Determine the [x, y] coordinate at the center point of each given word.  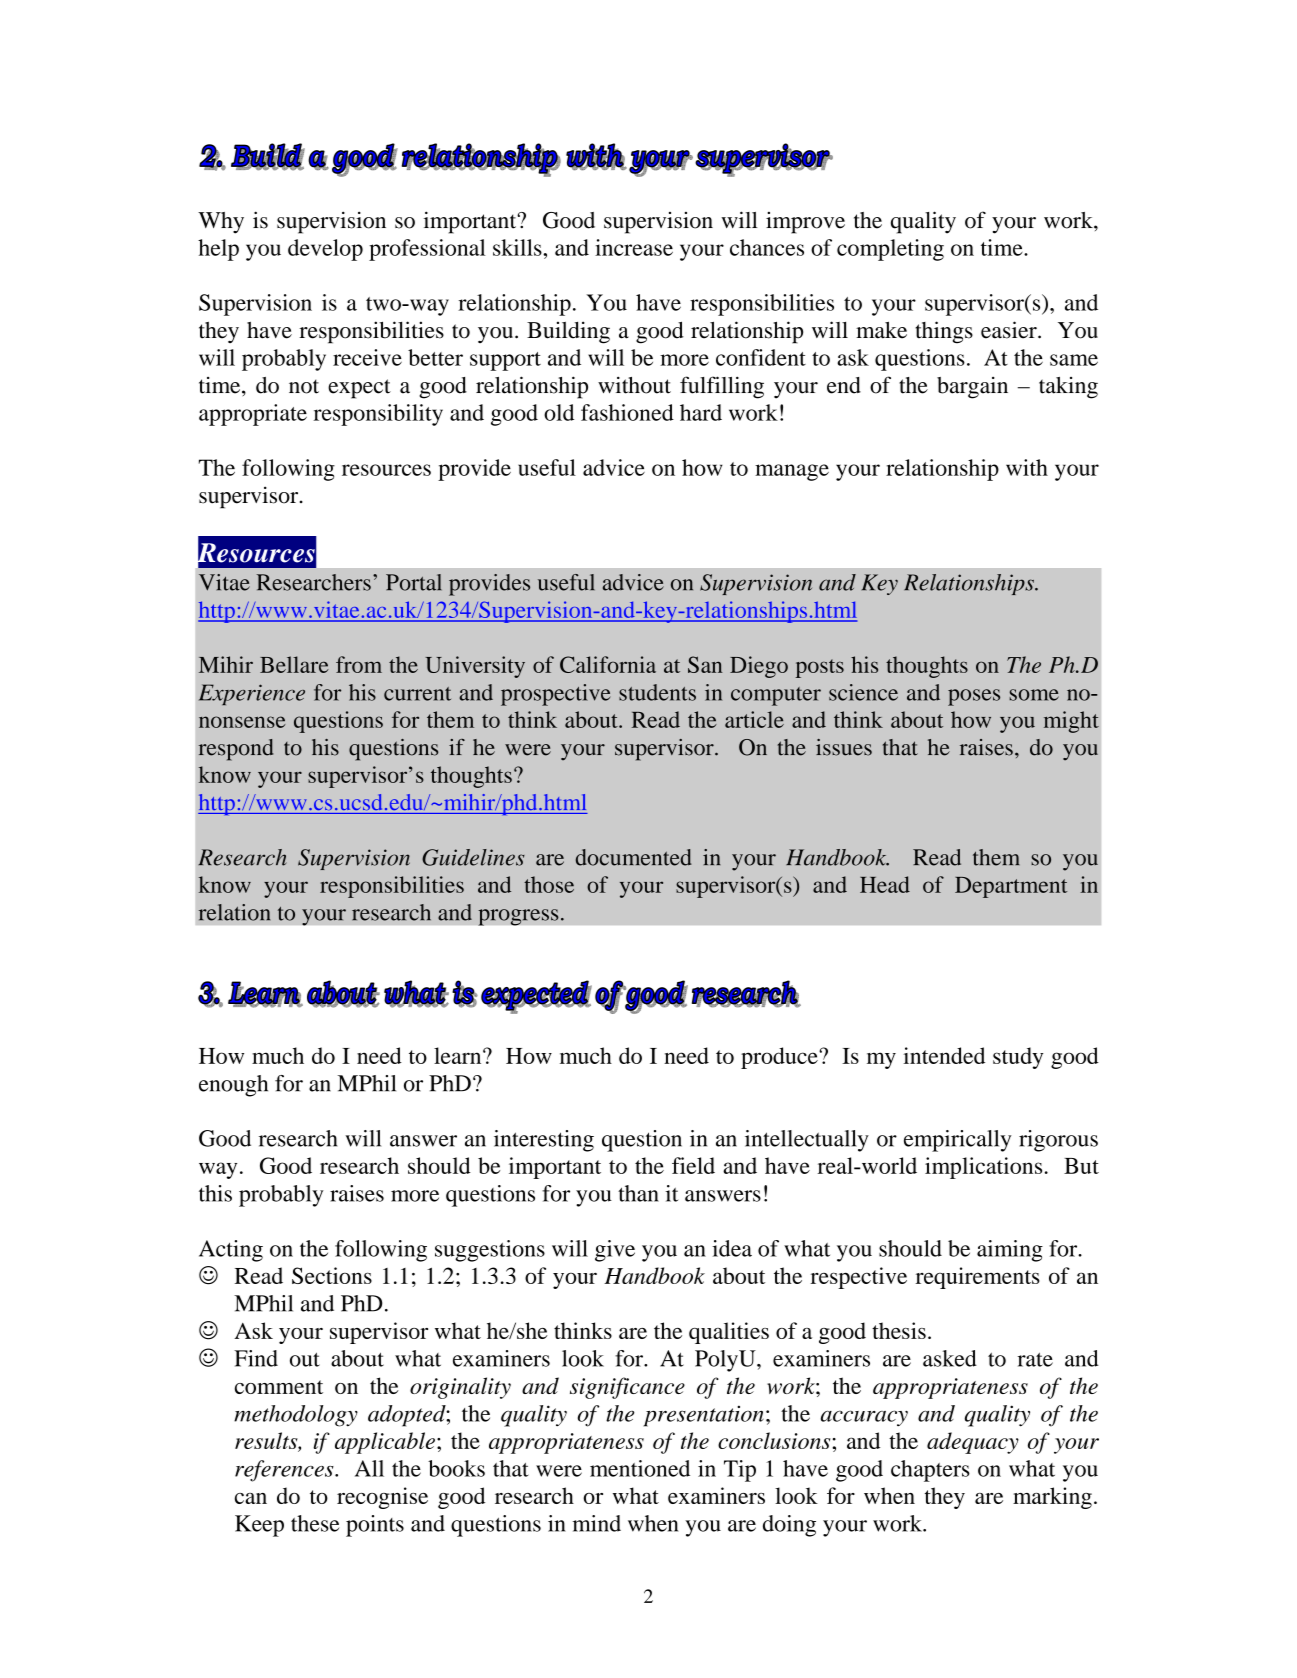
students [657, 692]
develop [325, 250]
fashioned [627, 412]
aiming [1010, 1251]
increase [634, 247]
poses [974, 697]
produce [780, 1058]
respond [236, 750]
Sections [332, 1275]
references [285, 1471]
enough [233, 1086]
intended [944, 1055]
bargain [972, 388]
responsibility [378, 415]
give [615, 1251]
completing [890, 250]
